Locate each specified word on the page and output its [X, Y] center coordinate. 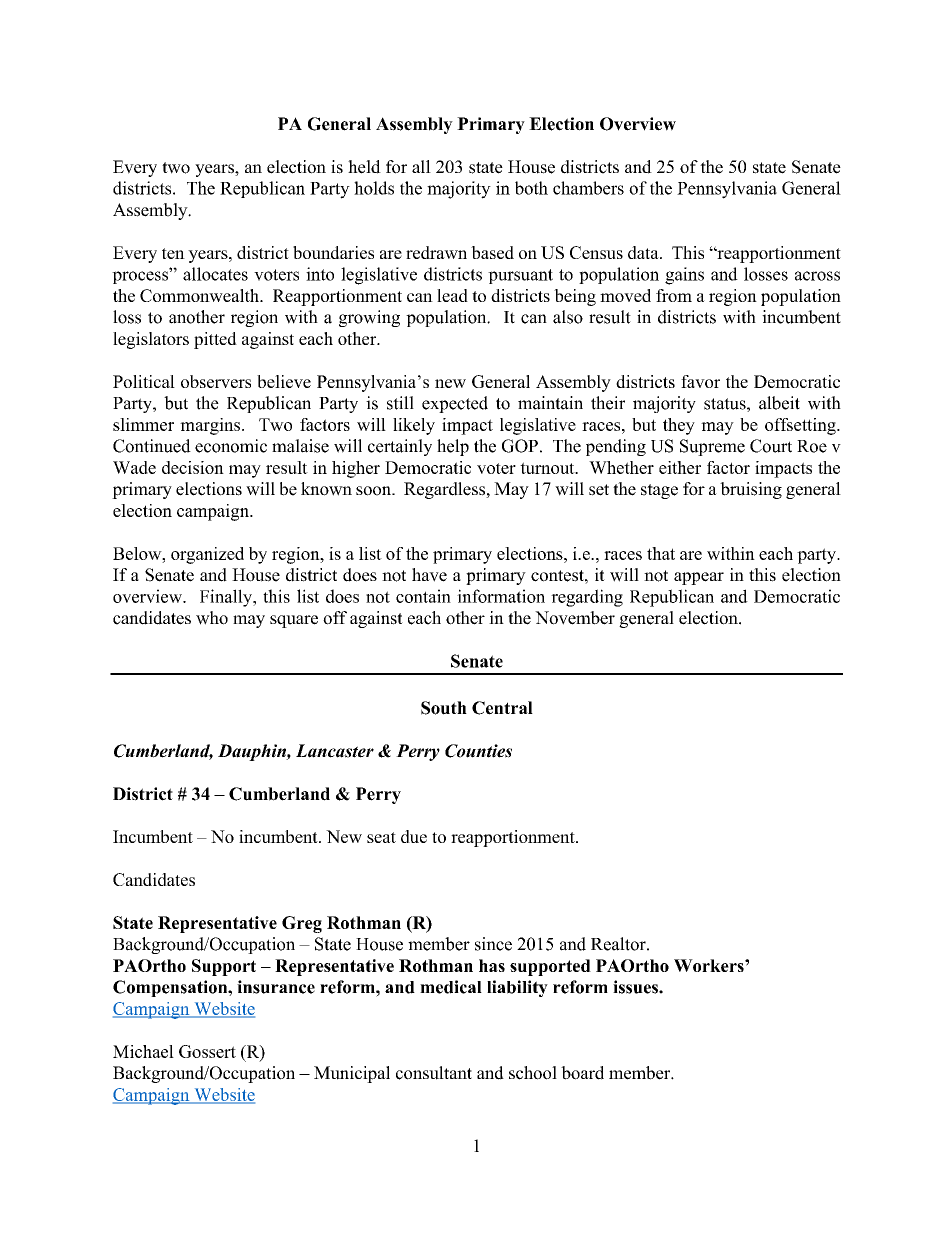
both [531, 188]
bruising [751, 490]
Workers [710, 965]
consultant [434, 1073]
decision [193, 467]
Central [502, 708]
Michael [143, 1051]
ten [173, 253]
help [453, 447]
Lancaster [335, 751]
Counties [478, 751]
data [644, 252]
